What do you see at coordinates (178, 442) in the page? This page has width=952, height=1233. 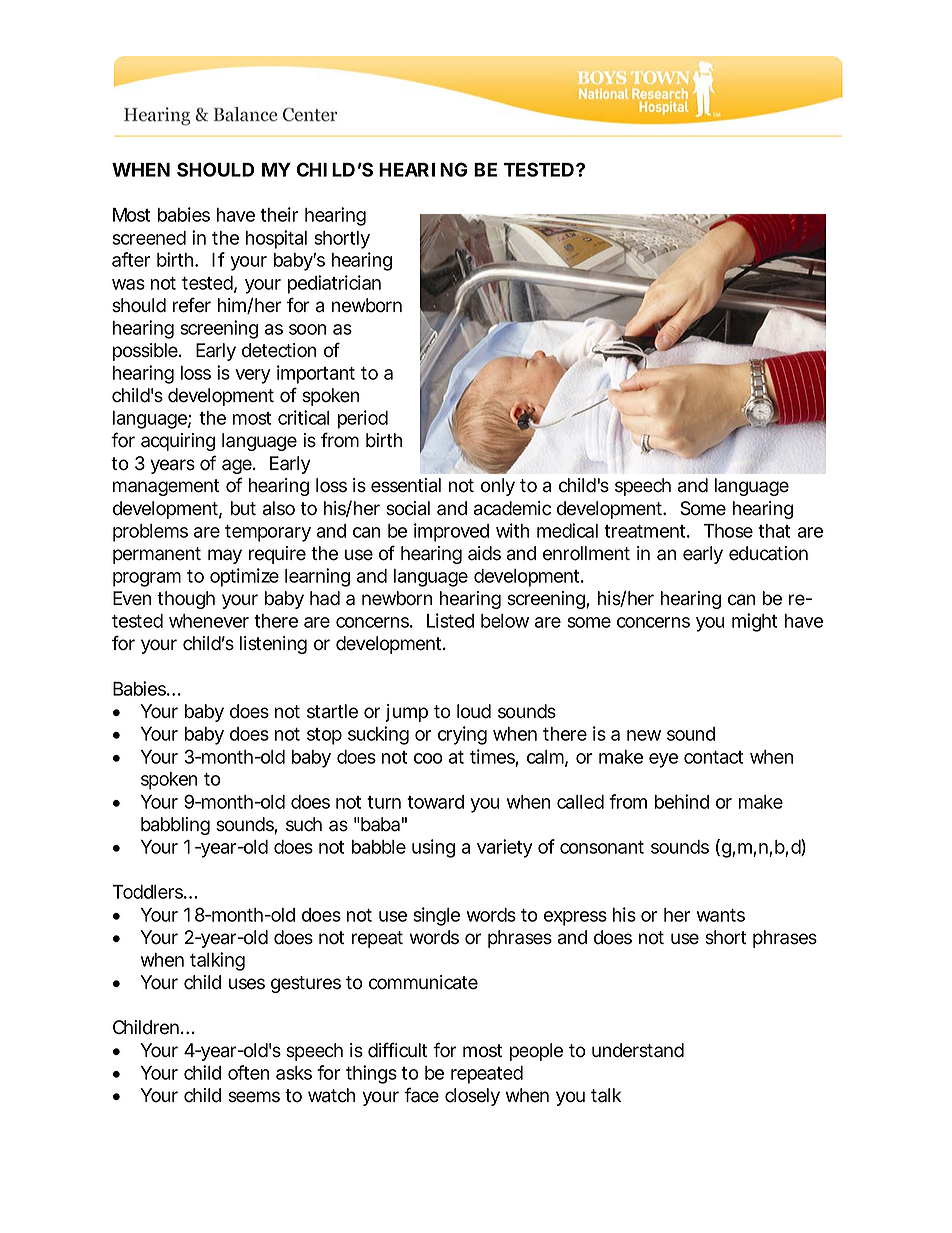 I see `acquiring` at bounding box center [178, 442].
